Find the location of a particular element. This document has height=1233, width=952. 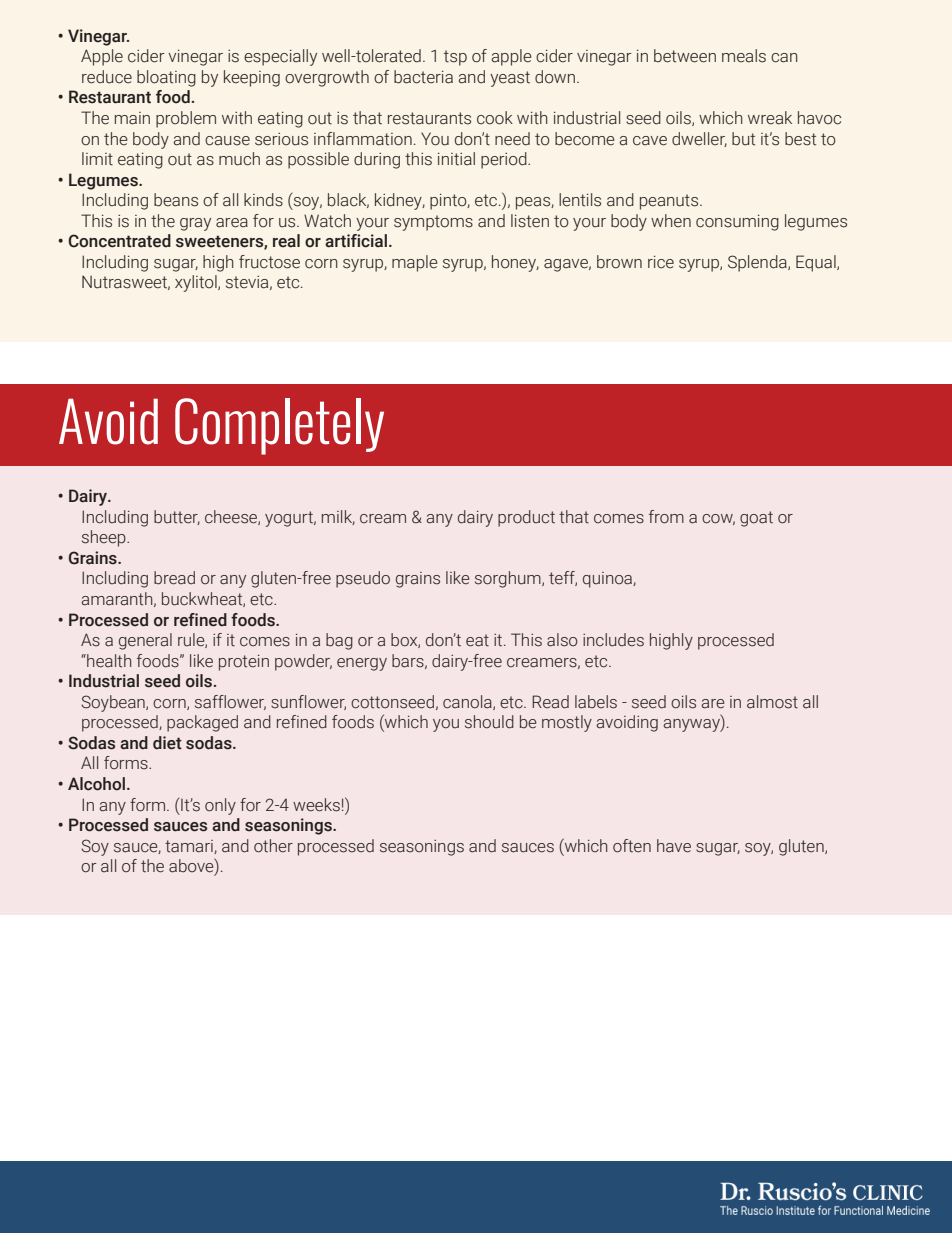

xylitol is located at coordinates (197, 283).
